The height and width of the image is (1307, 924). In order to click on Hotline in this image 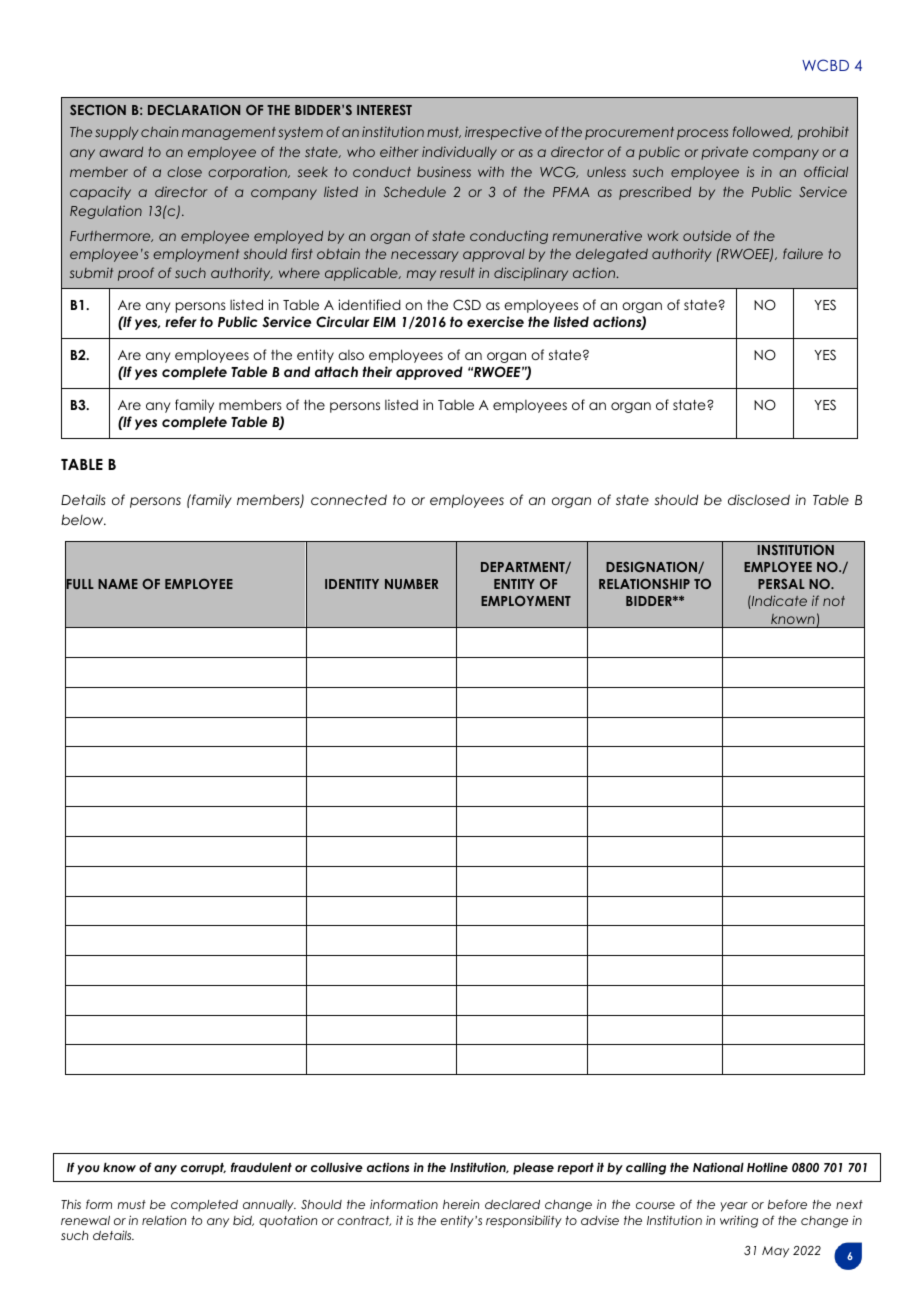, I will do `click(767, 1167)`.
